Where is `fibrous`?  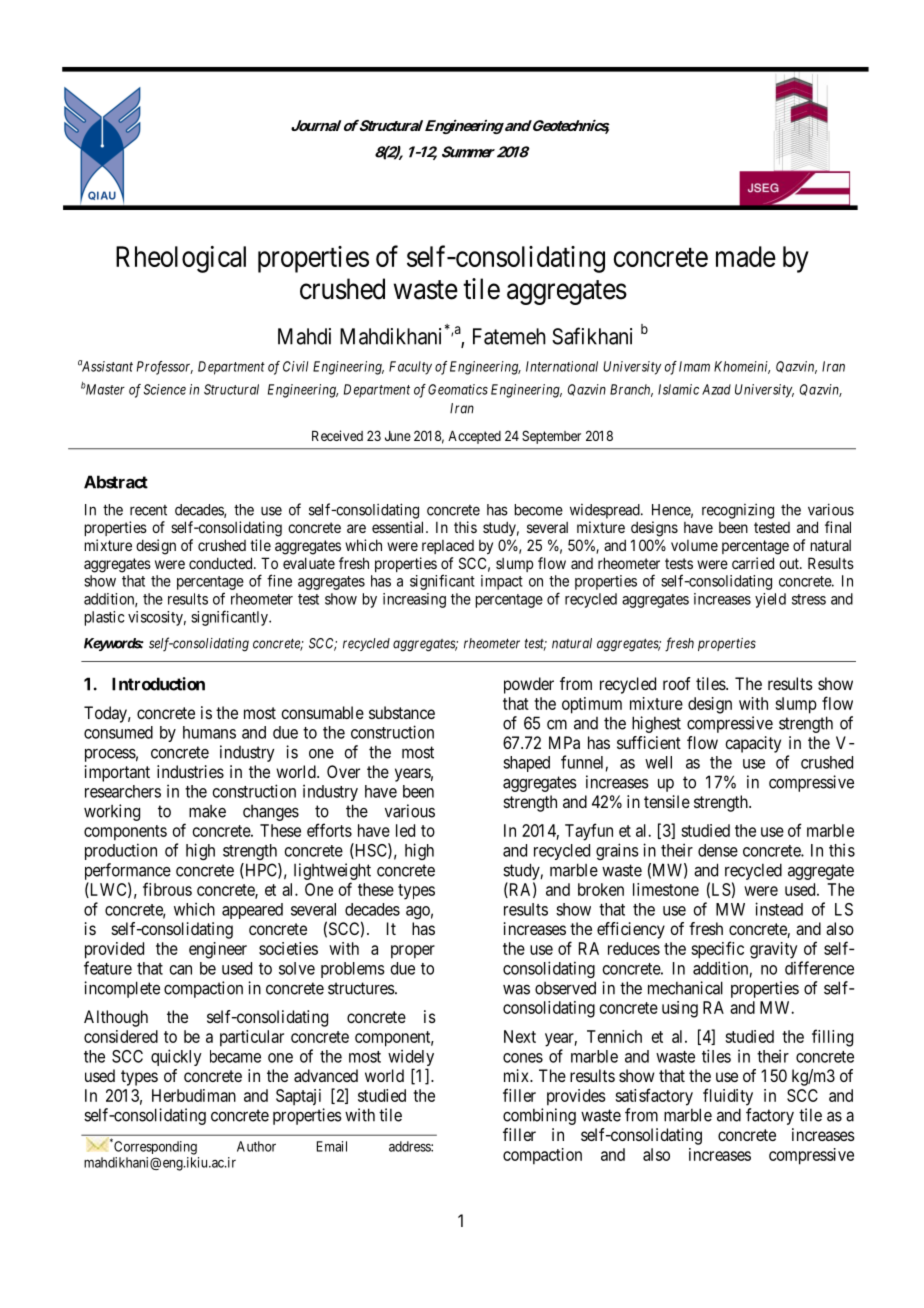
fibrous is located at coordinates (167, 889).
